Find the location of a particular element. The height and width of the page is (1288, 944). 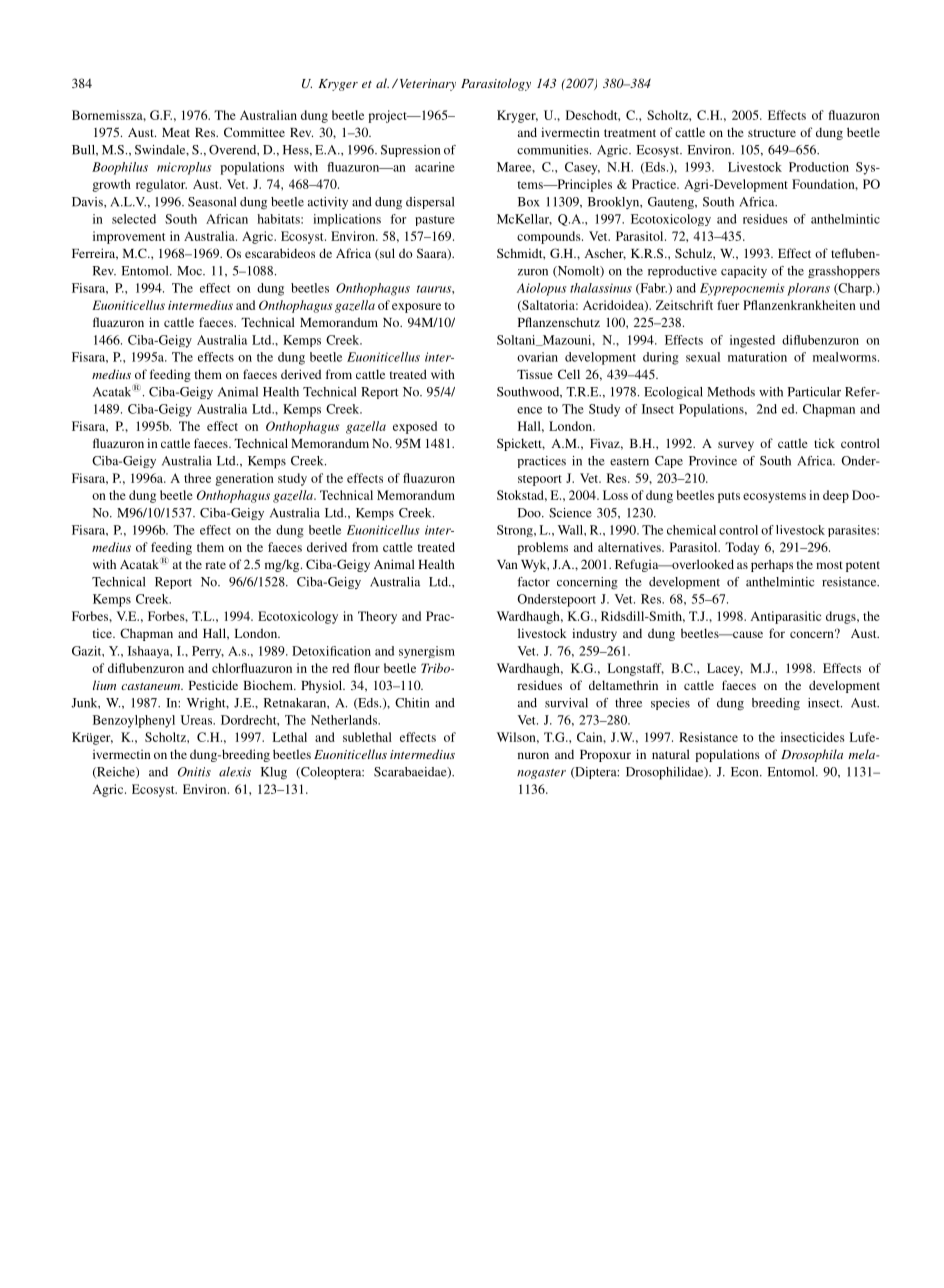

generation is located at coordinates (244, 479).
